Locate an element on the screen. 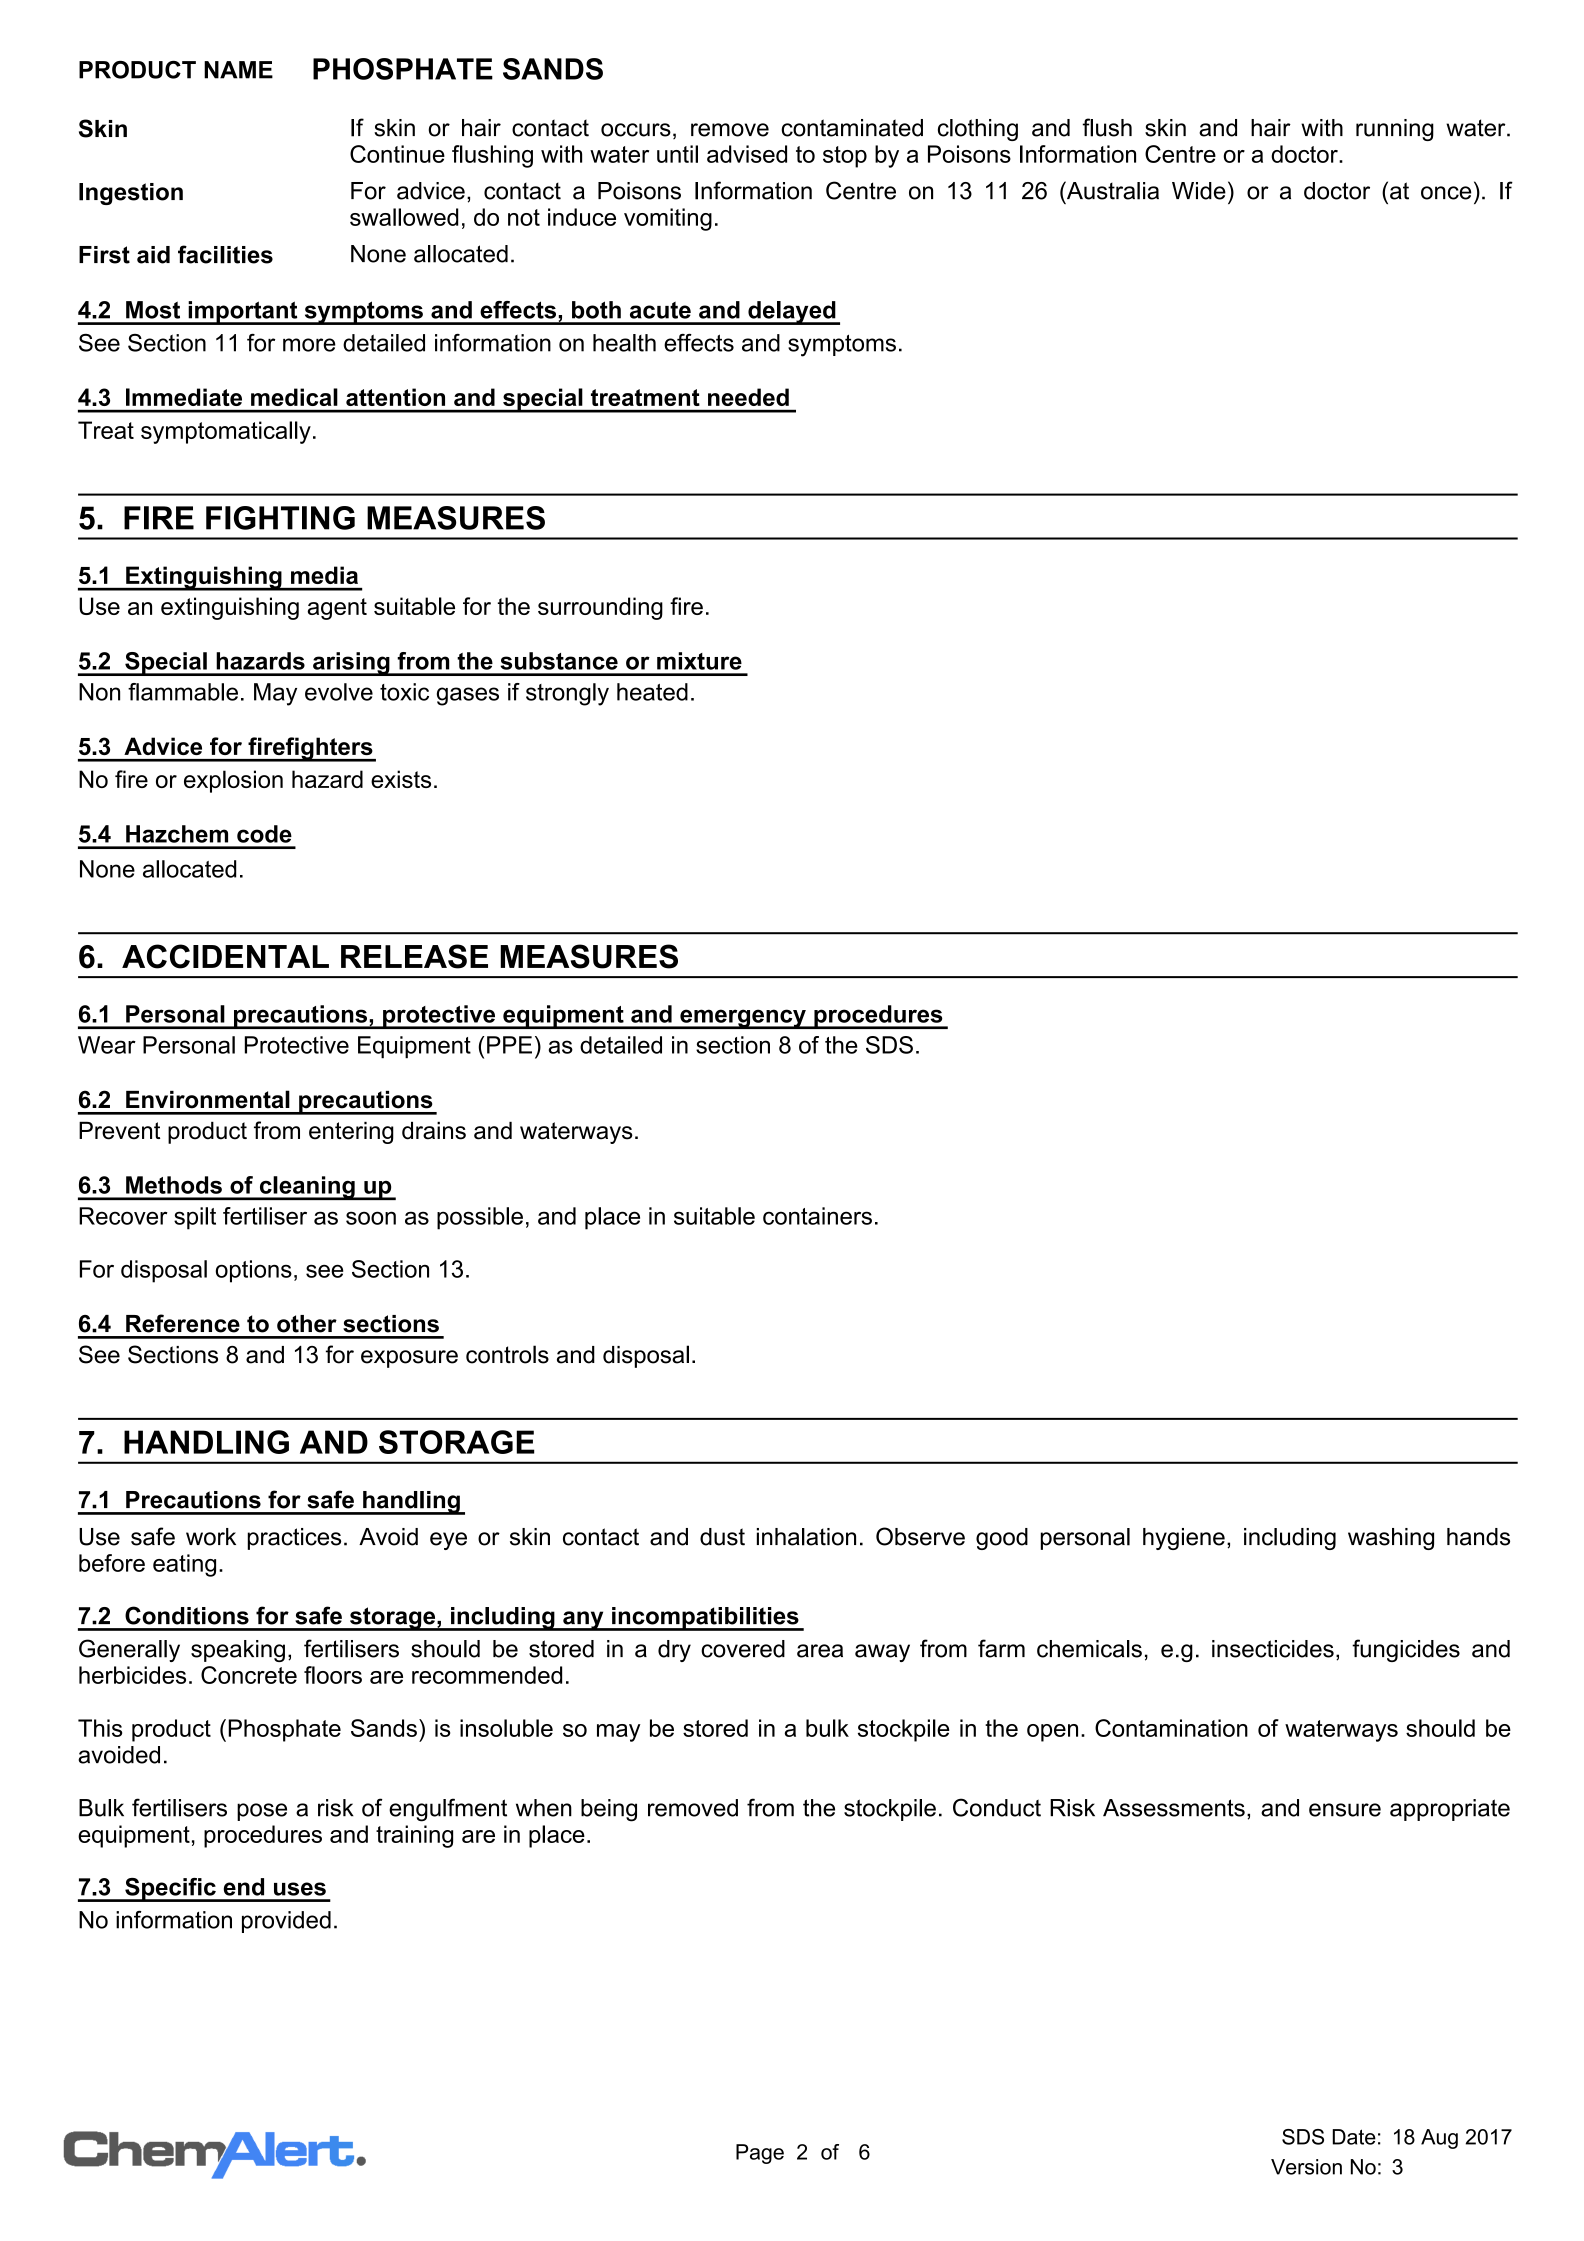 The image size is (1584, 2241). provided is located at coordinates (286, 1922).
